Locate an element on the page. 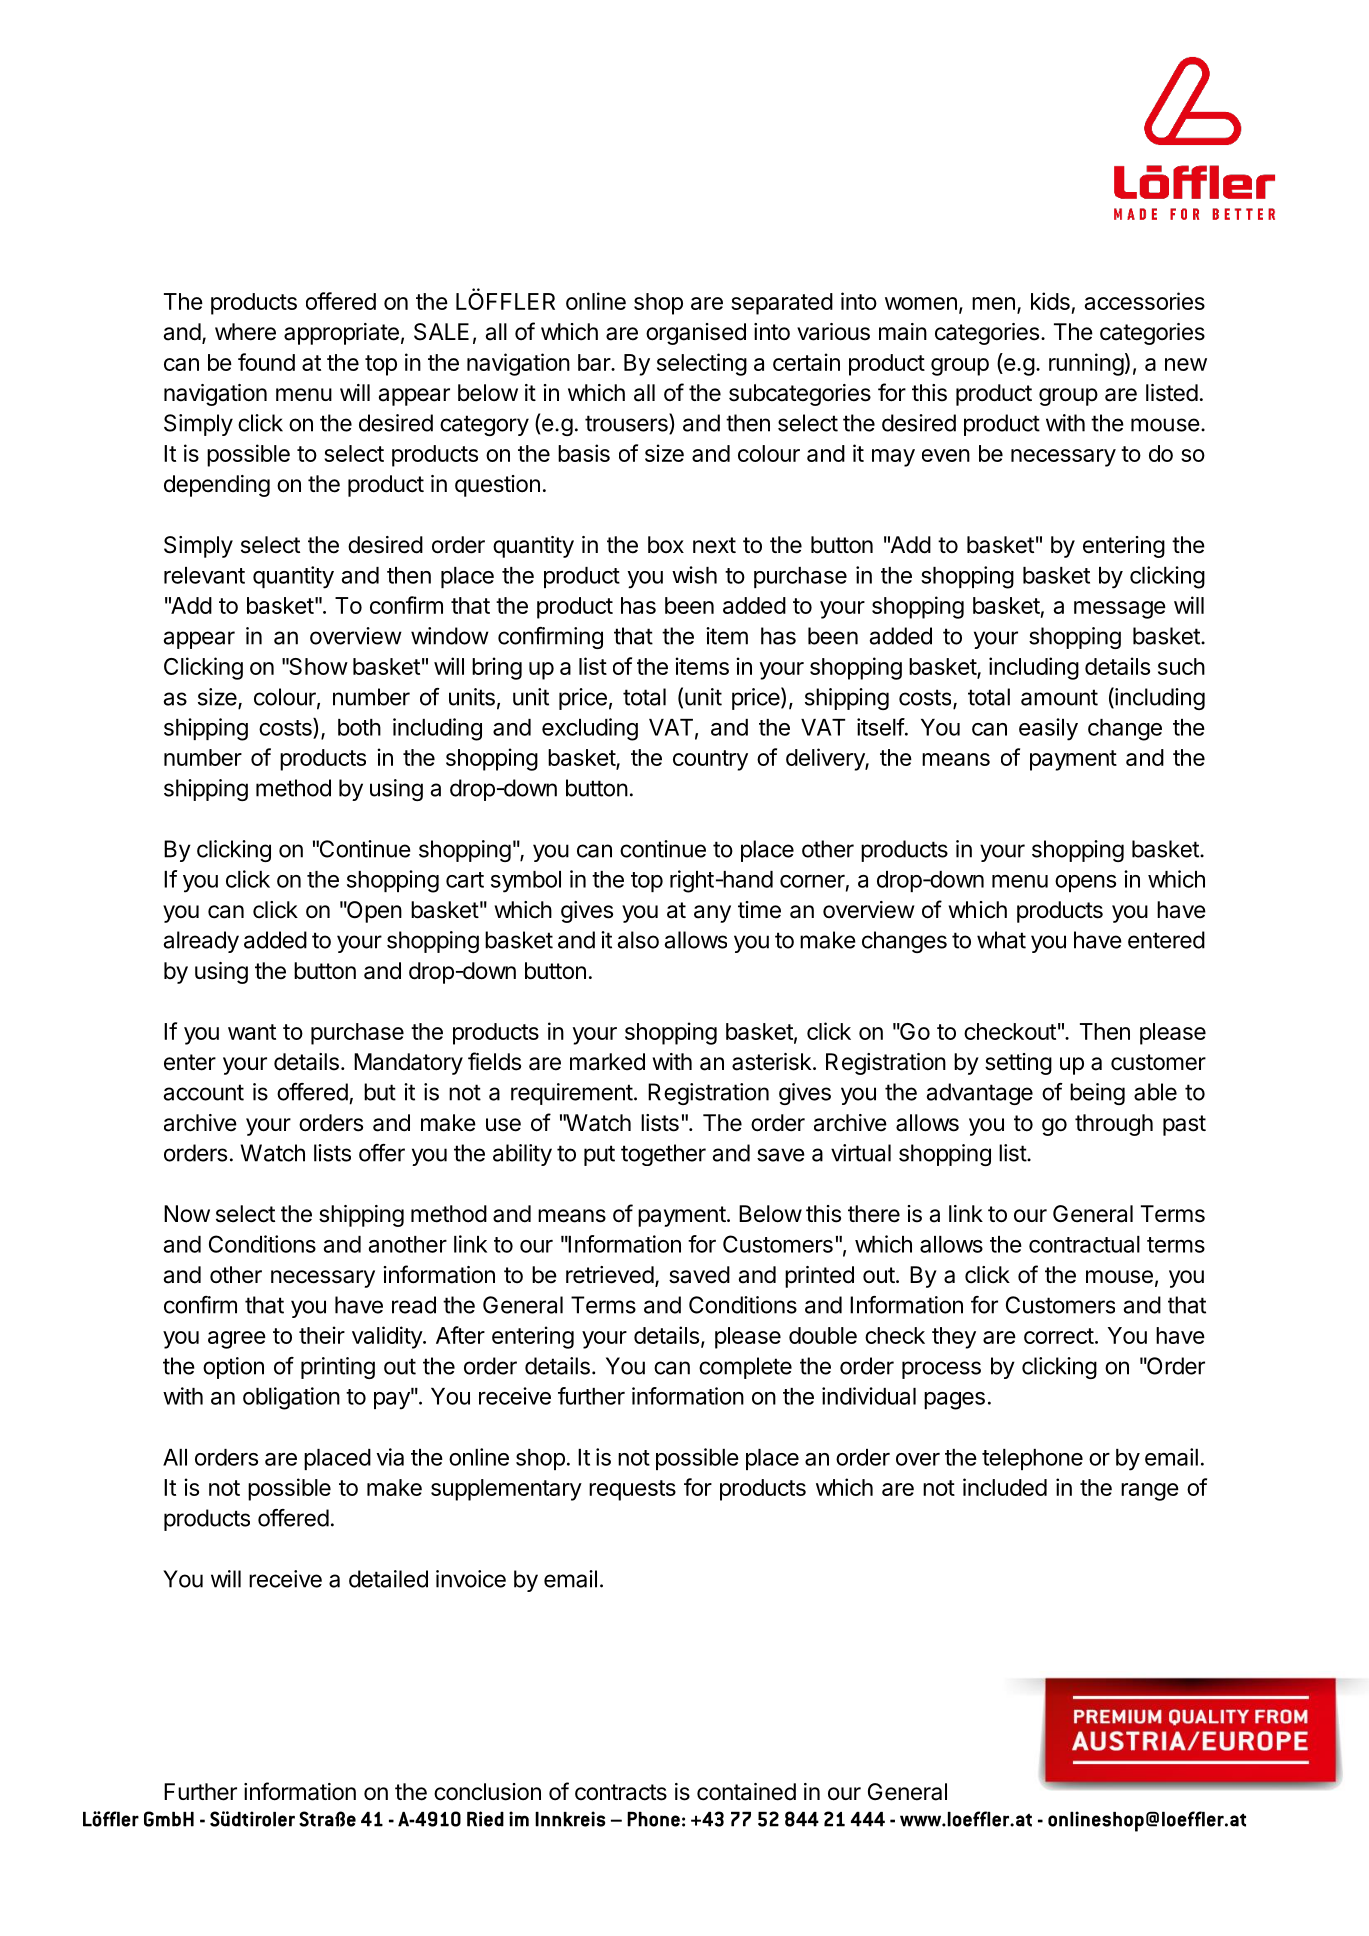  setting is located at coordinates (1018, 1064).
